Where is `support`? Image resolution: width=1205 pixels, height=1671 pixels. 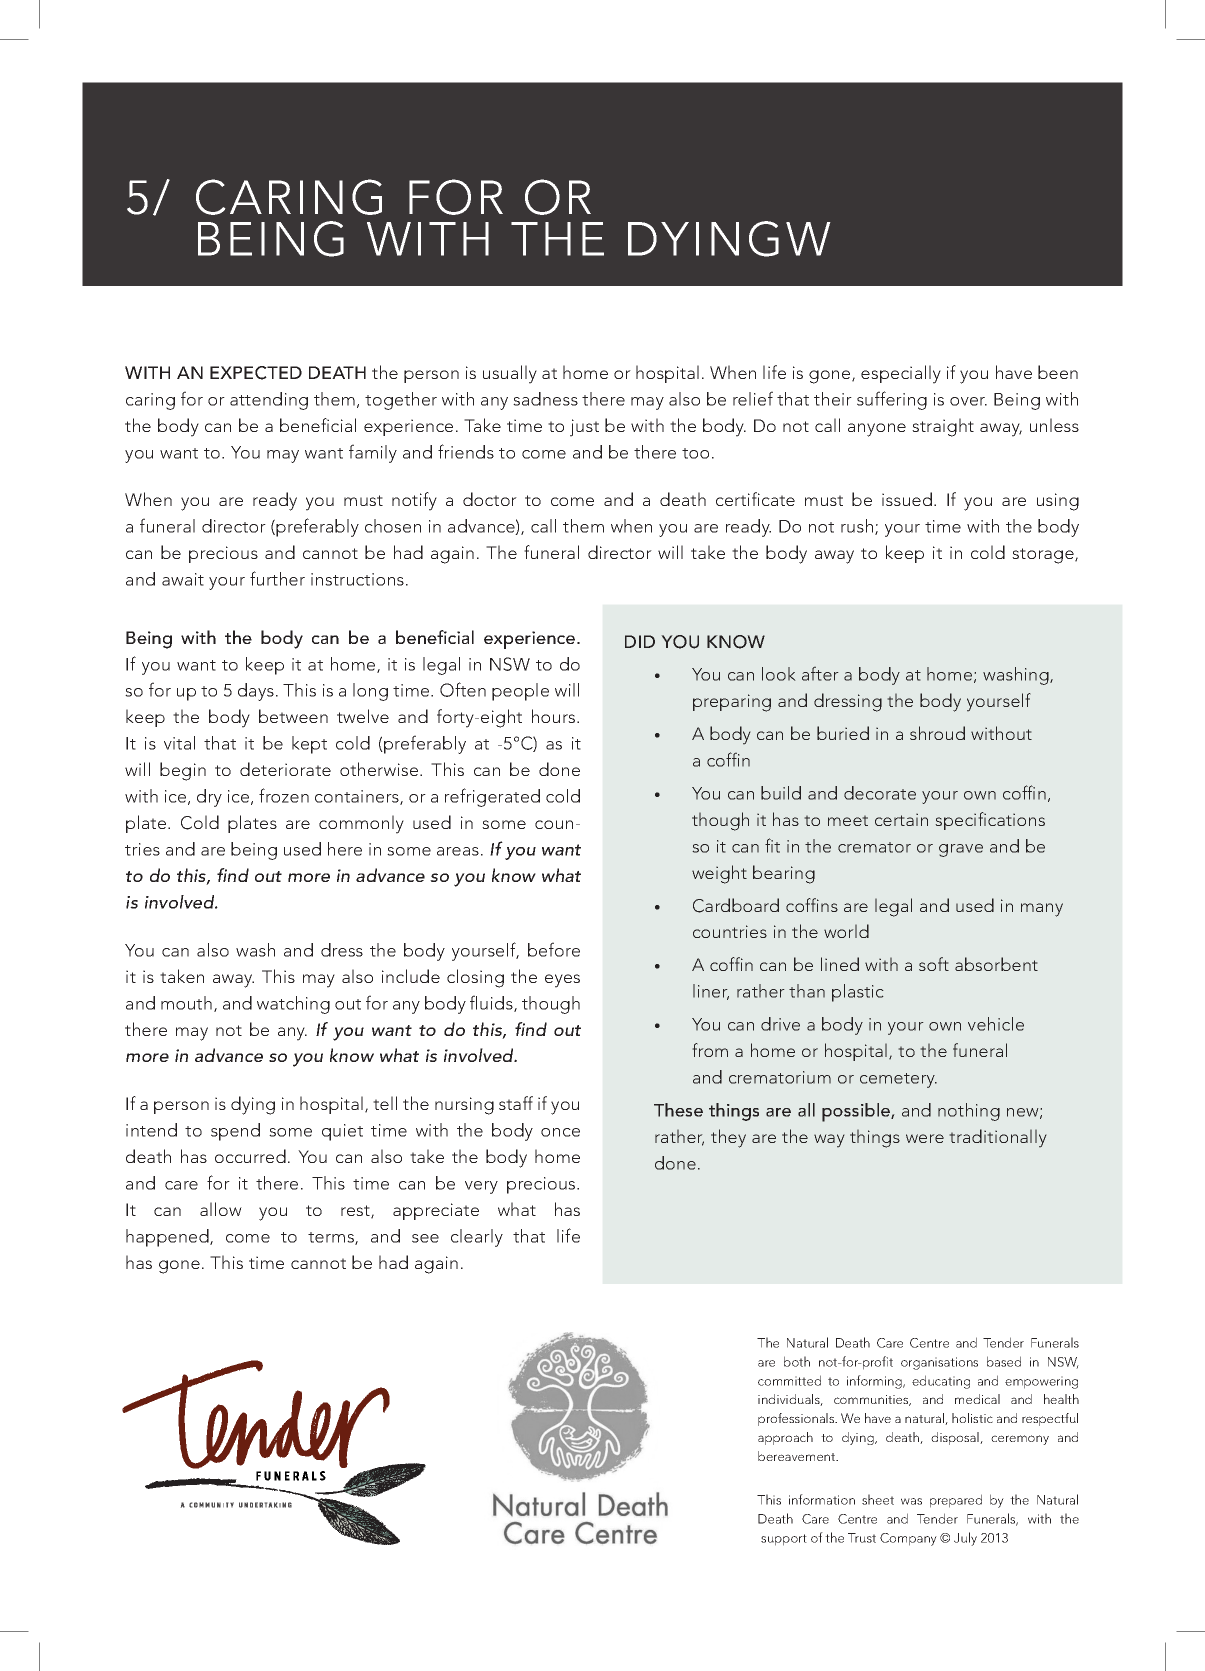
support is located at coordinates (784, 1540).
